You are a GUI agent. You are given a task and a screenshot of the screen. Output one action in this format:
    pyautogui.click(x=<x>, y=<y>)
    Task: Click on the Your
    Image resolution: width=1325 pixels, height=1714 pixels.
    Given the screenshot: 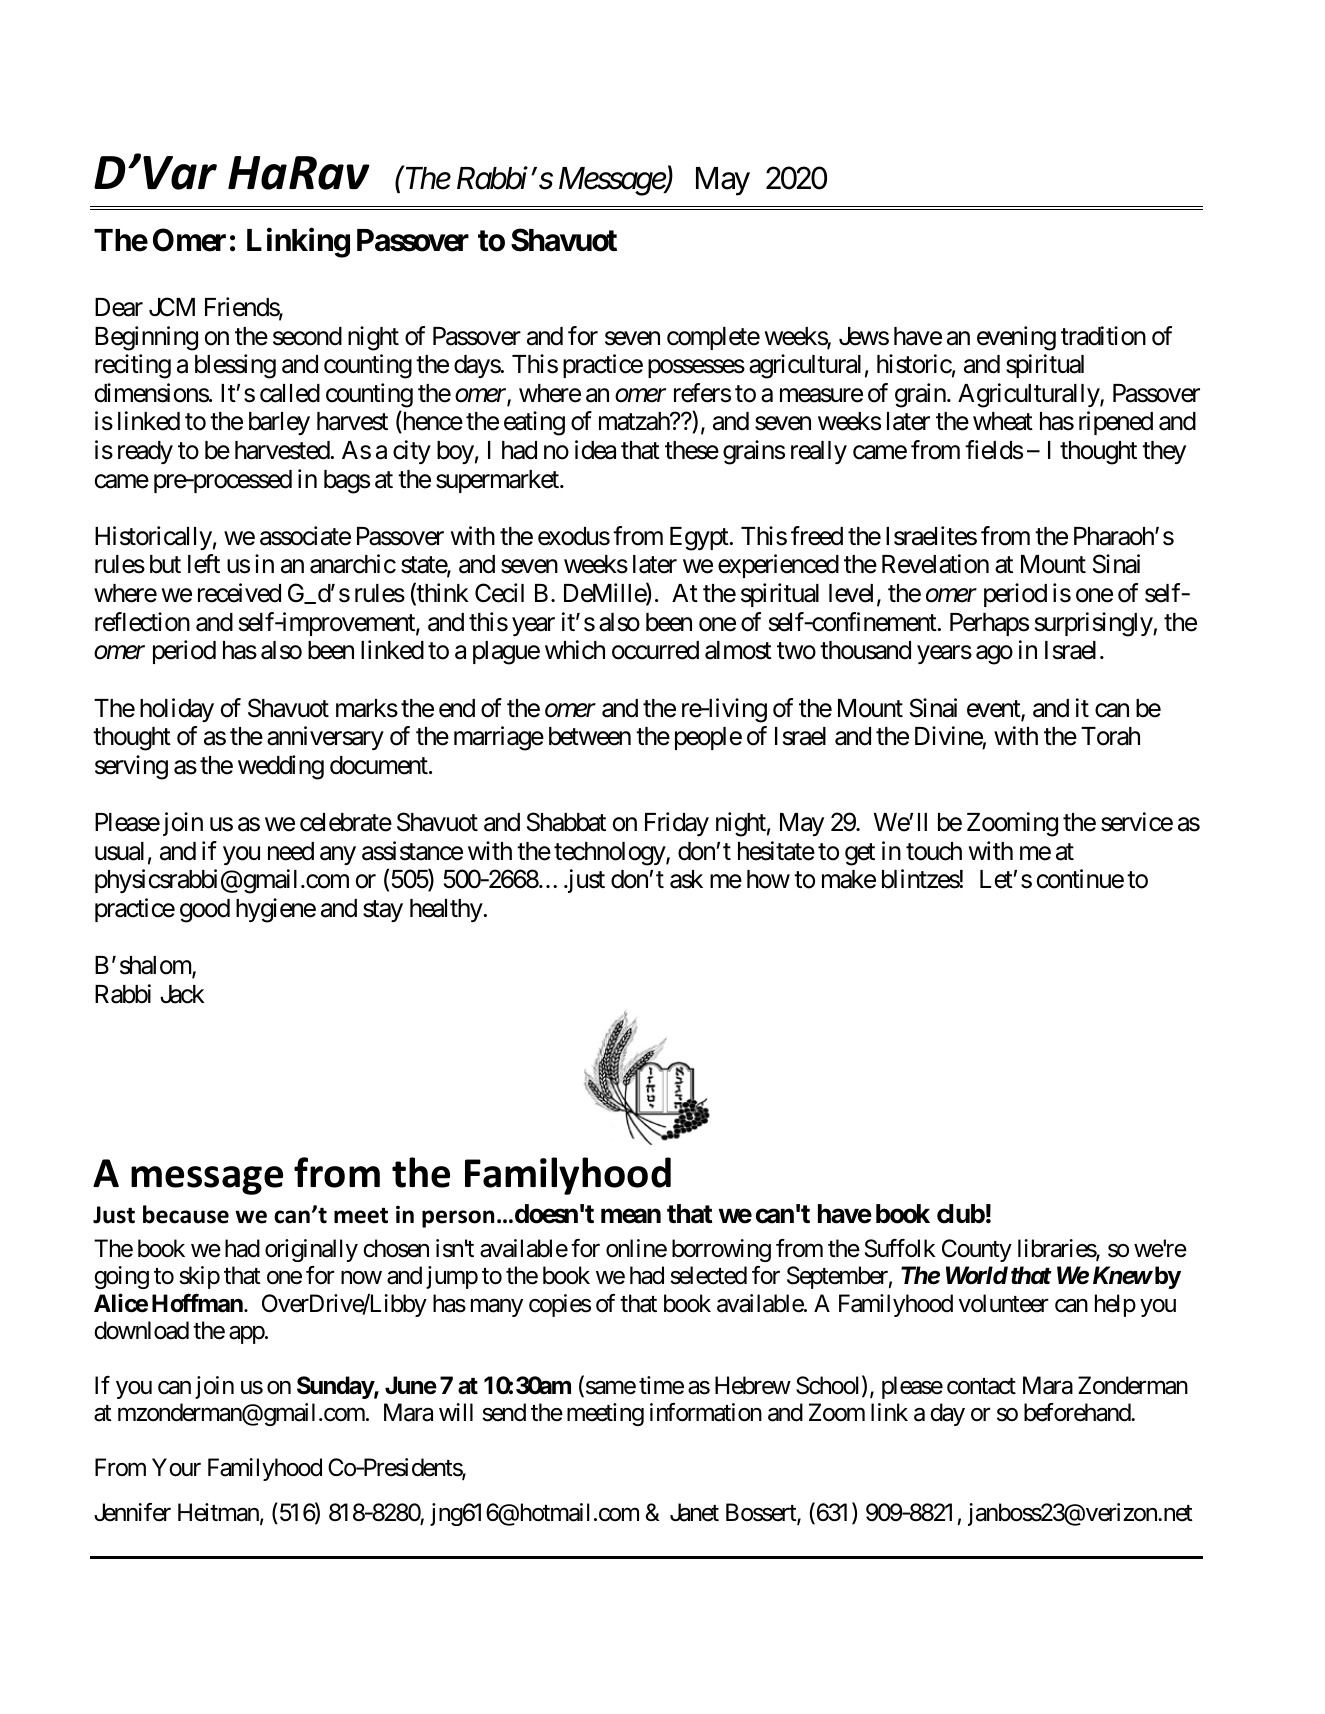 What is the action you would take?
    pyautogui.click(x=176, y=1468)
